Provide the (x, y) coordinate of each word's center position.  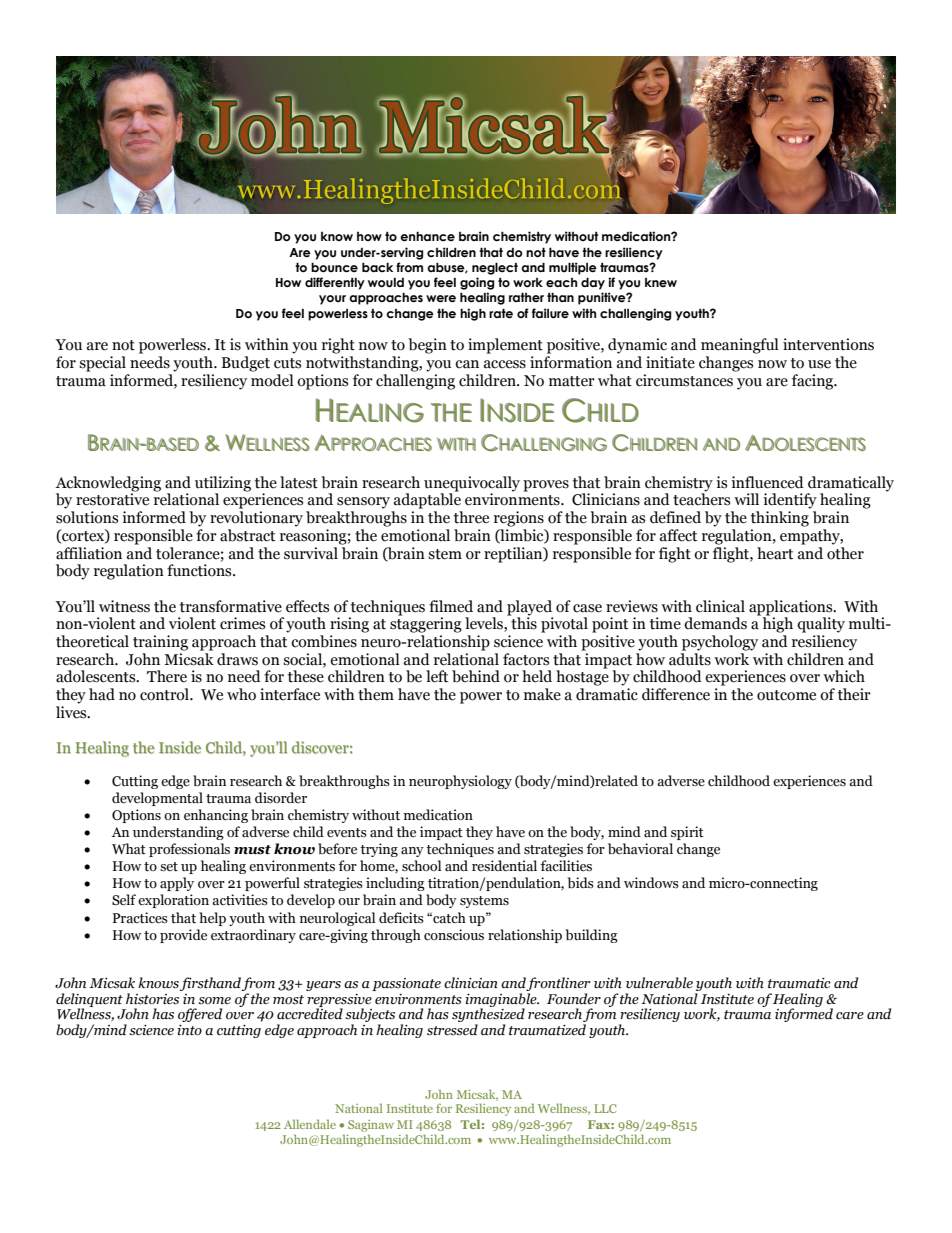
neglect (495, 268)
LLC (605, 1108)
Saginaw (371, 1126)
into (189, 1030)
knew (661, 282)
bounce (334, 267)
